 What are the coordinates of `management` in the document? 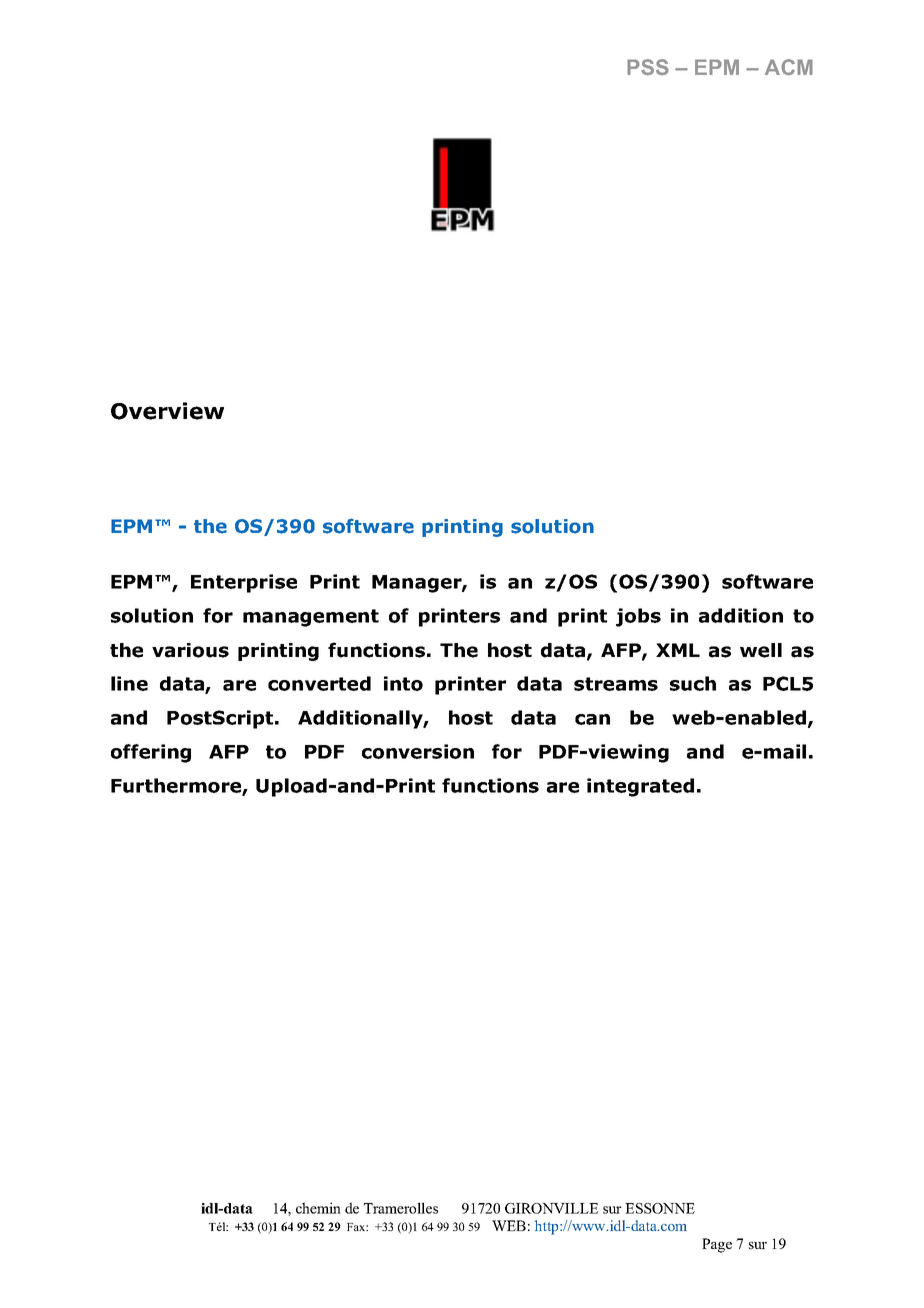 It's located at (311, 618).
